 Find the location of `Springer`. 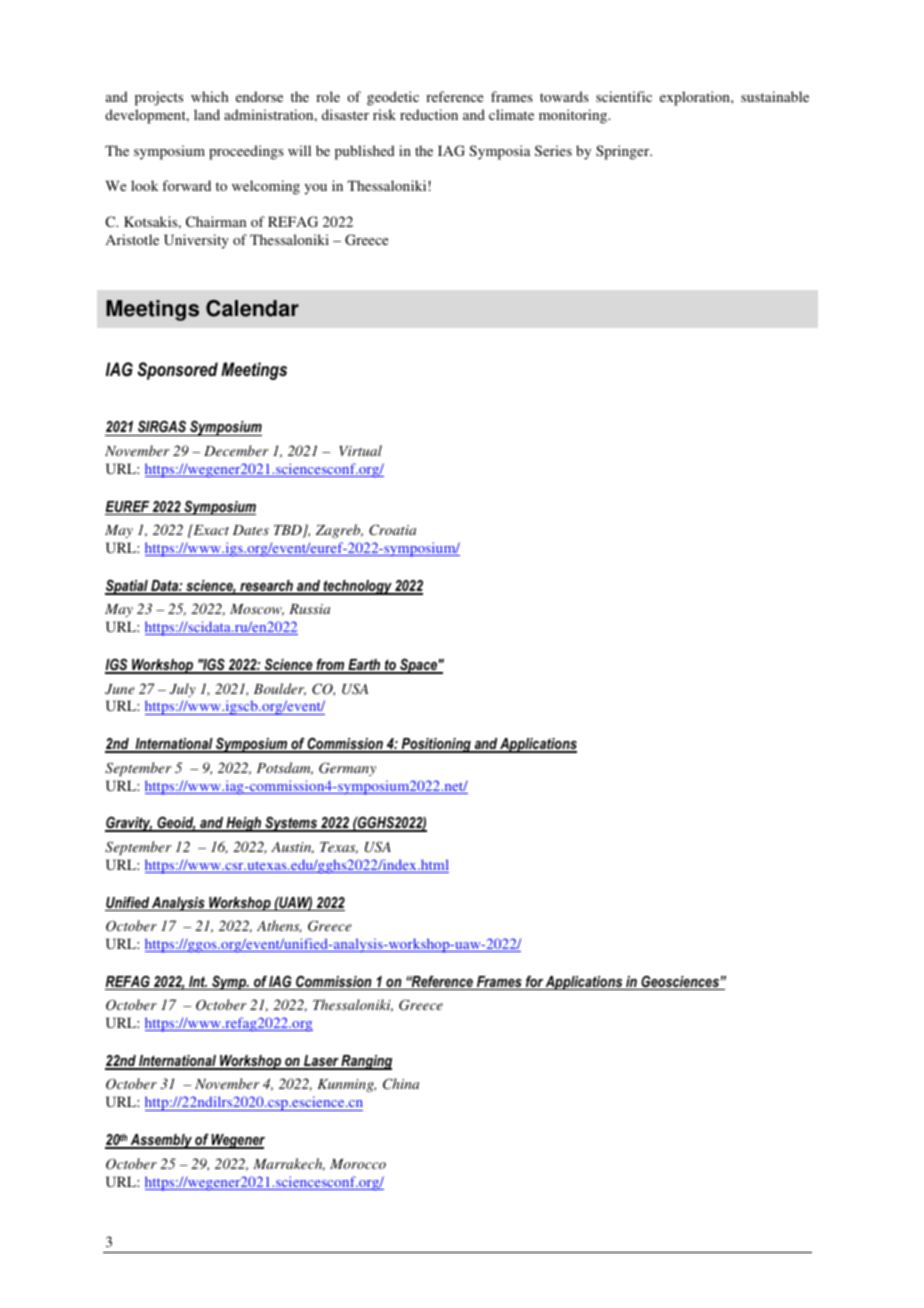

Springer is located at coordinates (624, 152).
